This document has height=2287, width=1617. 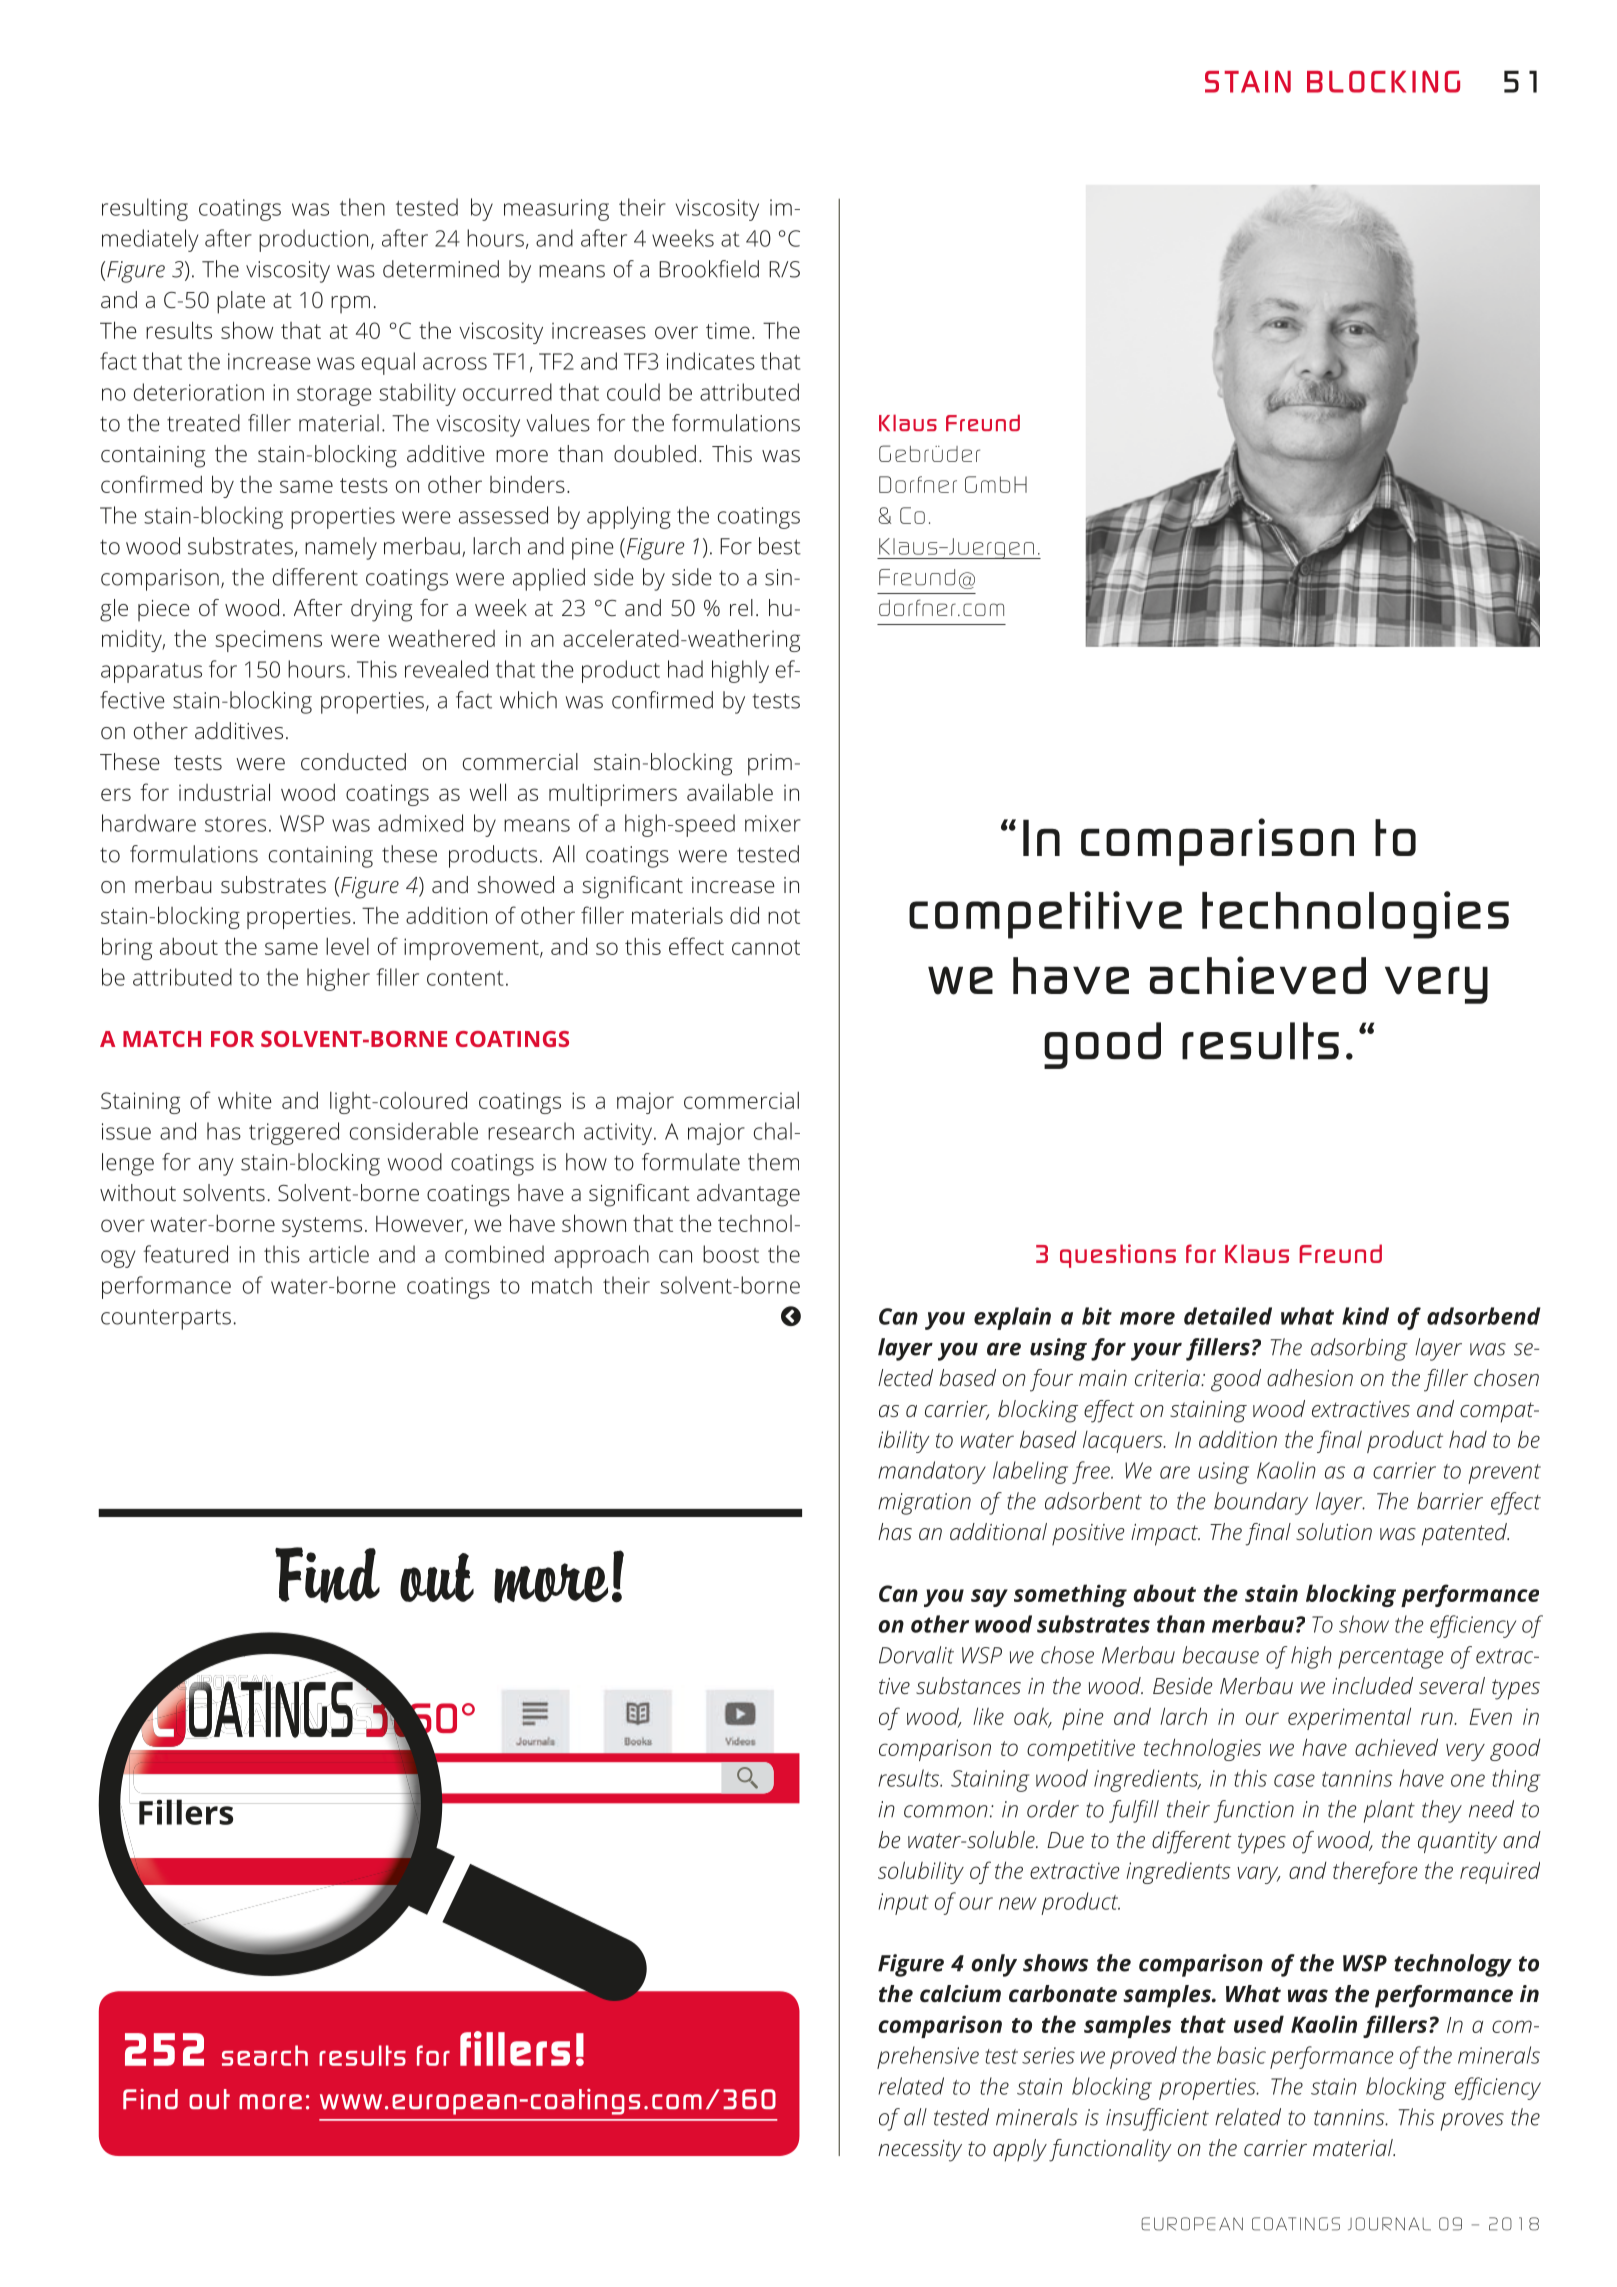 I want to click on available, so click(x=730, y=792).
